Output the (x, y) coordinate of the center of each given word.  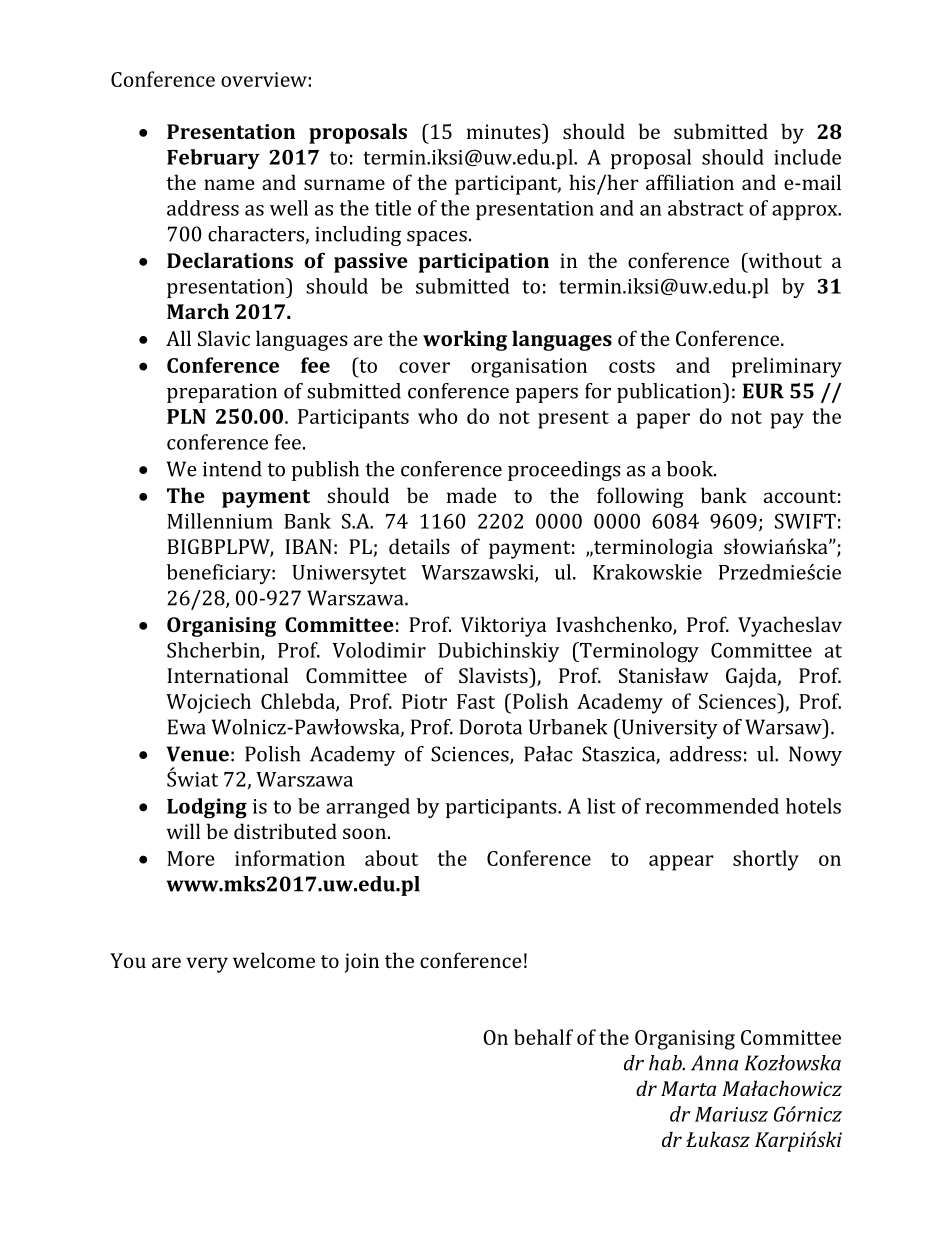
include (807, 157)
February (213, 159)
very (207, 965)
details (419, 546)
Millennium (220, 521)
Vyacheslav (790, 626)
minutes (505, 131)
